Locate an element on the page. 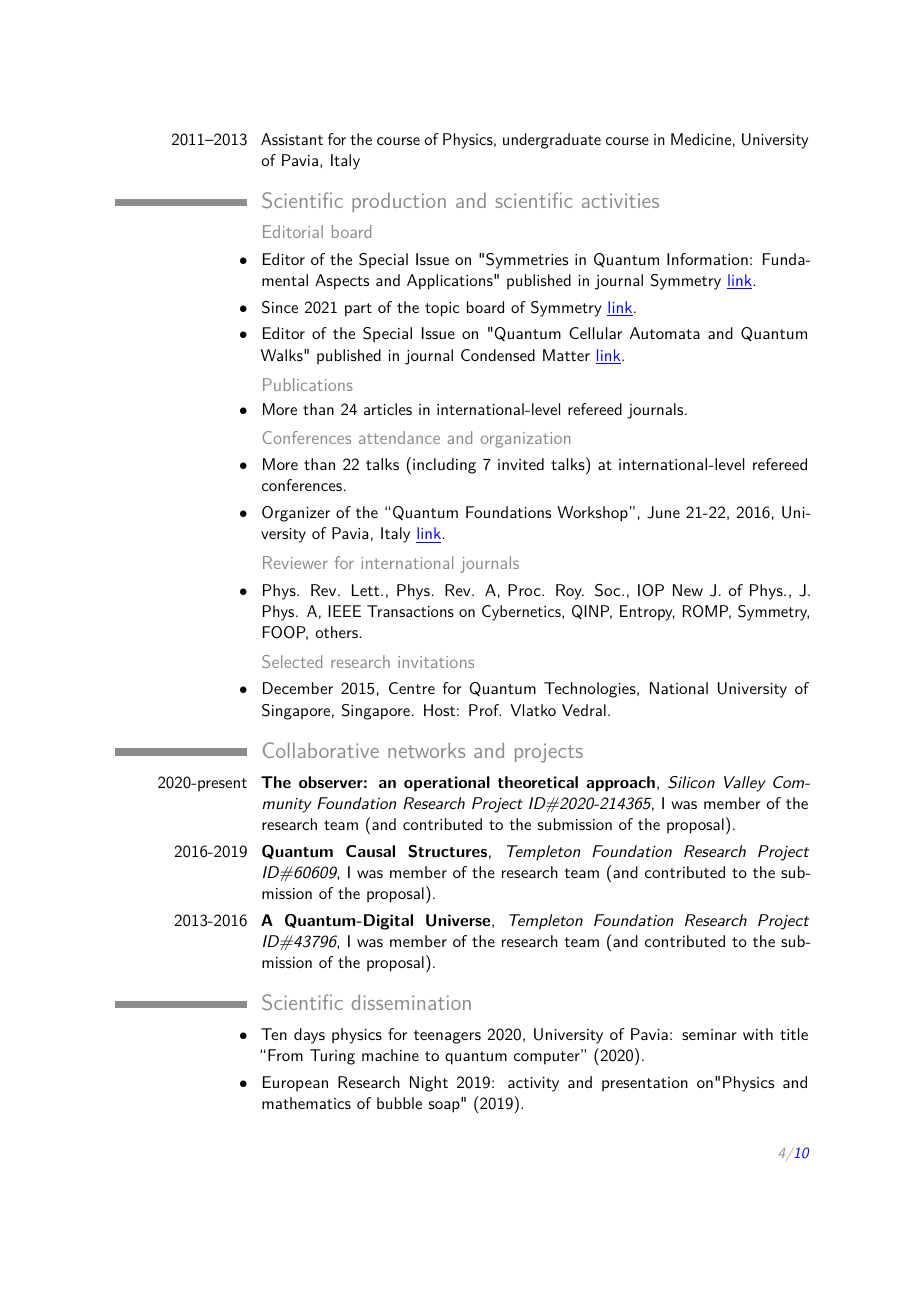 This document has width=924, height=1308. Matter is located at coordinates (566, 355).
